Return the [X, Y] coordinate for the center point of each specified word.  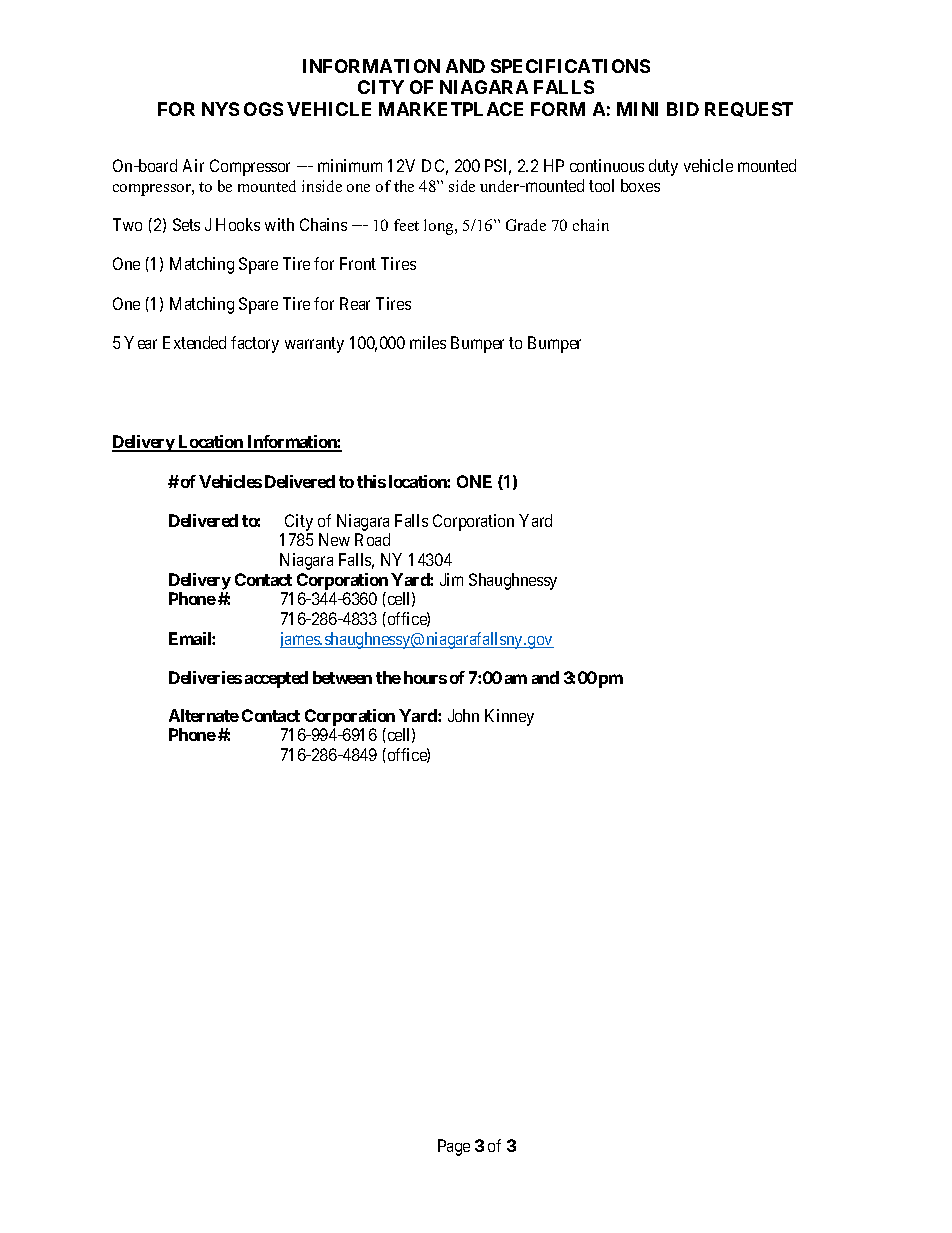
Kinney [509, 717]
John [463, 715]
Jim [451, 579]
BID [683, 109]
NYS [220, 109]
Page [454, 1147]
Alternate [204, 715]
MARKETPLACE [451, 109]
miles [428, 342]
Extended [194, 342]
